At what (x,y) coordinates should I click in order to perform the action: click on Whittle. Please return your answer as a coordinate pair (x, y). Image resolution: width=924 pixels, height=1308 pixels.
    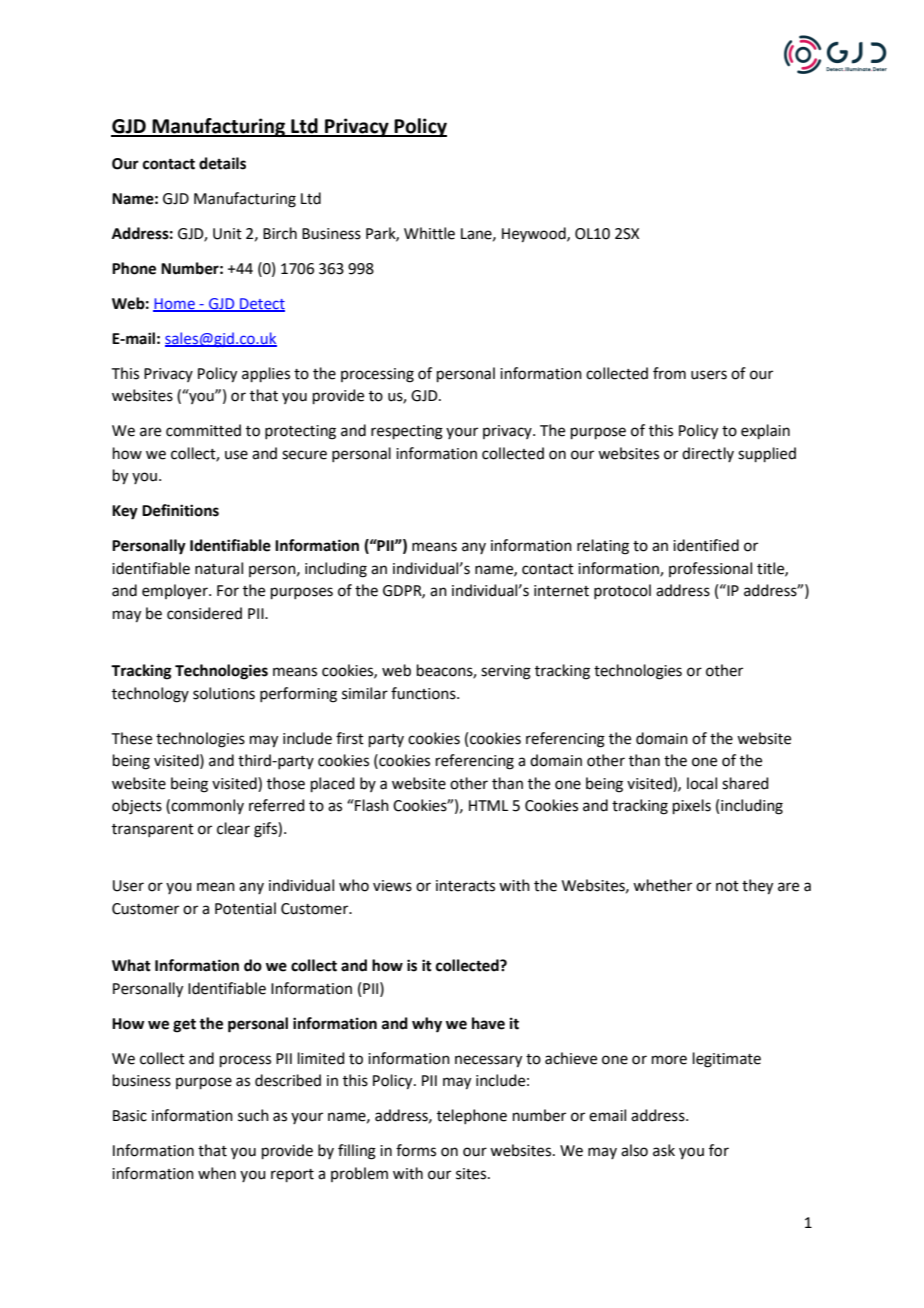
    Looking at the image, I should click on (429, 233).
